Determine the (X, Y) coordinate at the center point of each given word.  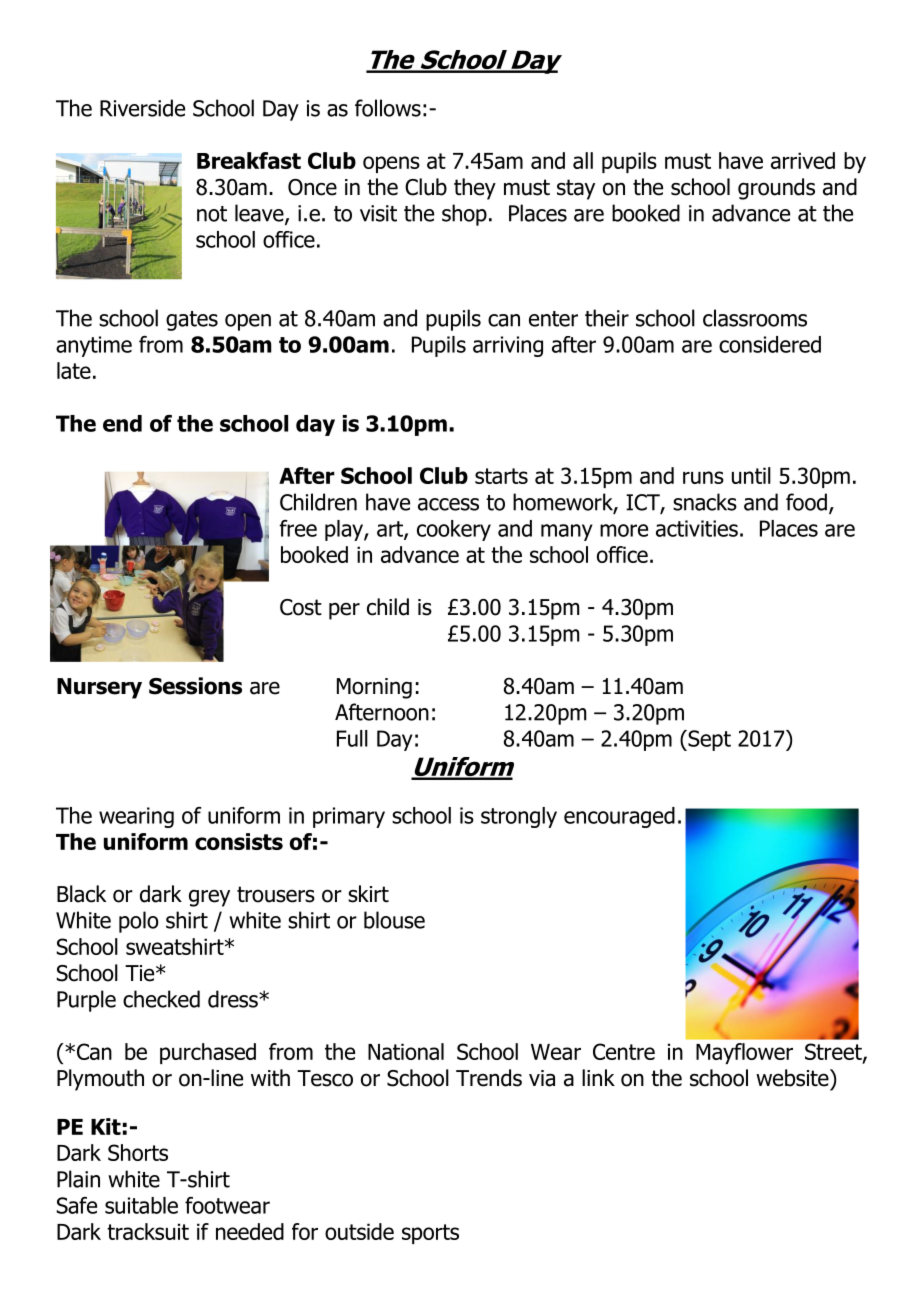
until (751, 475)
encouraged (619, 817)
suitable (141, 1205)
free (298, 528)
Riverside (142, 108)
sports (430, 1234)
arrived (803, 160)
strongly (519, 817)
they (475, 189)
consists (239, 841)
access (448, 504)
